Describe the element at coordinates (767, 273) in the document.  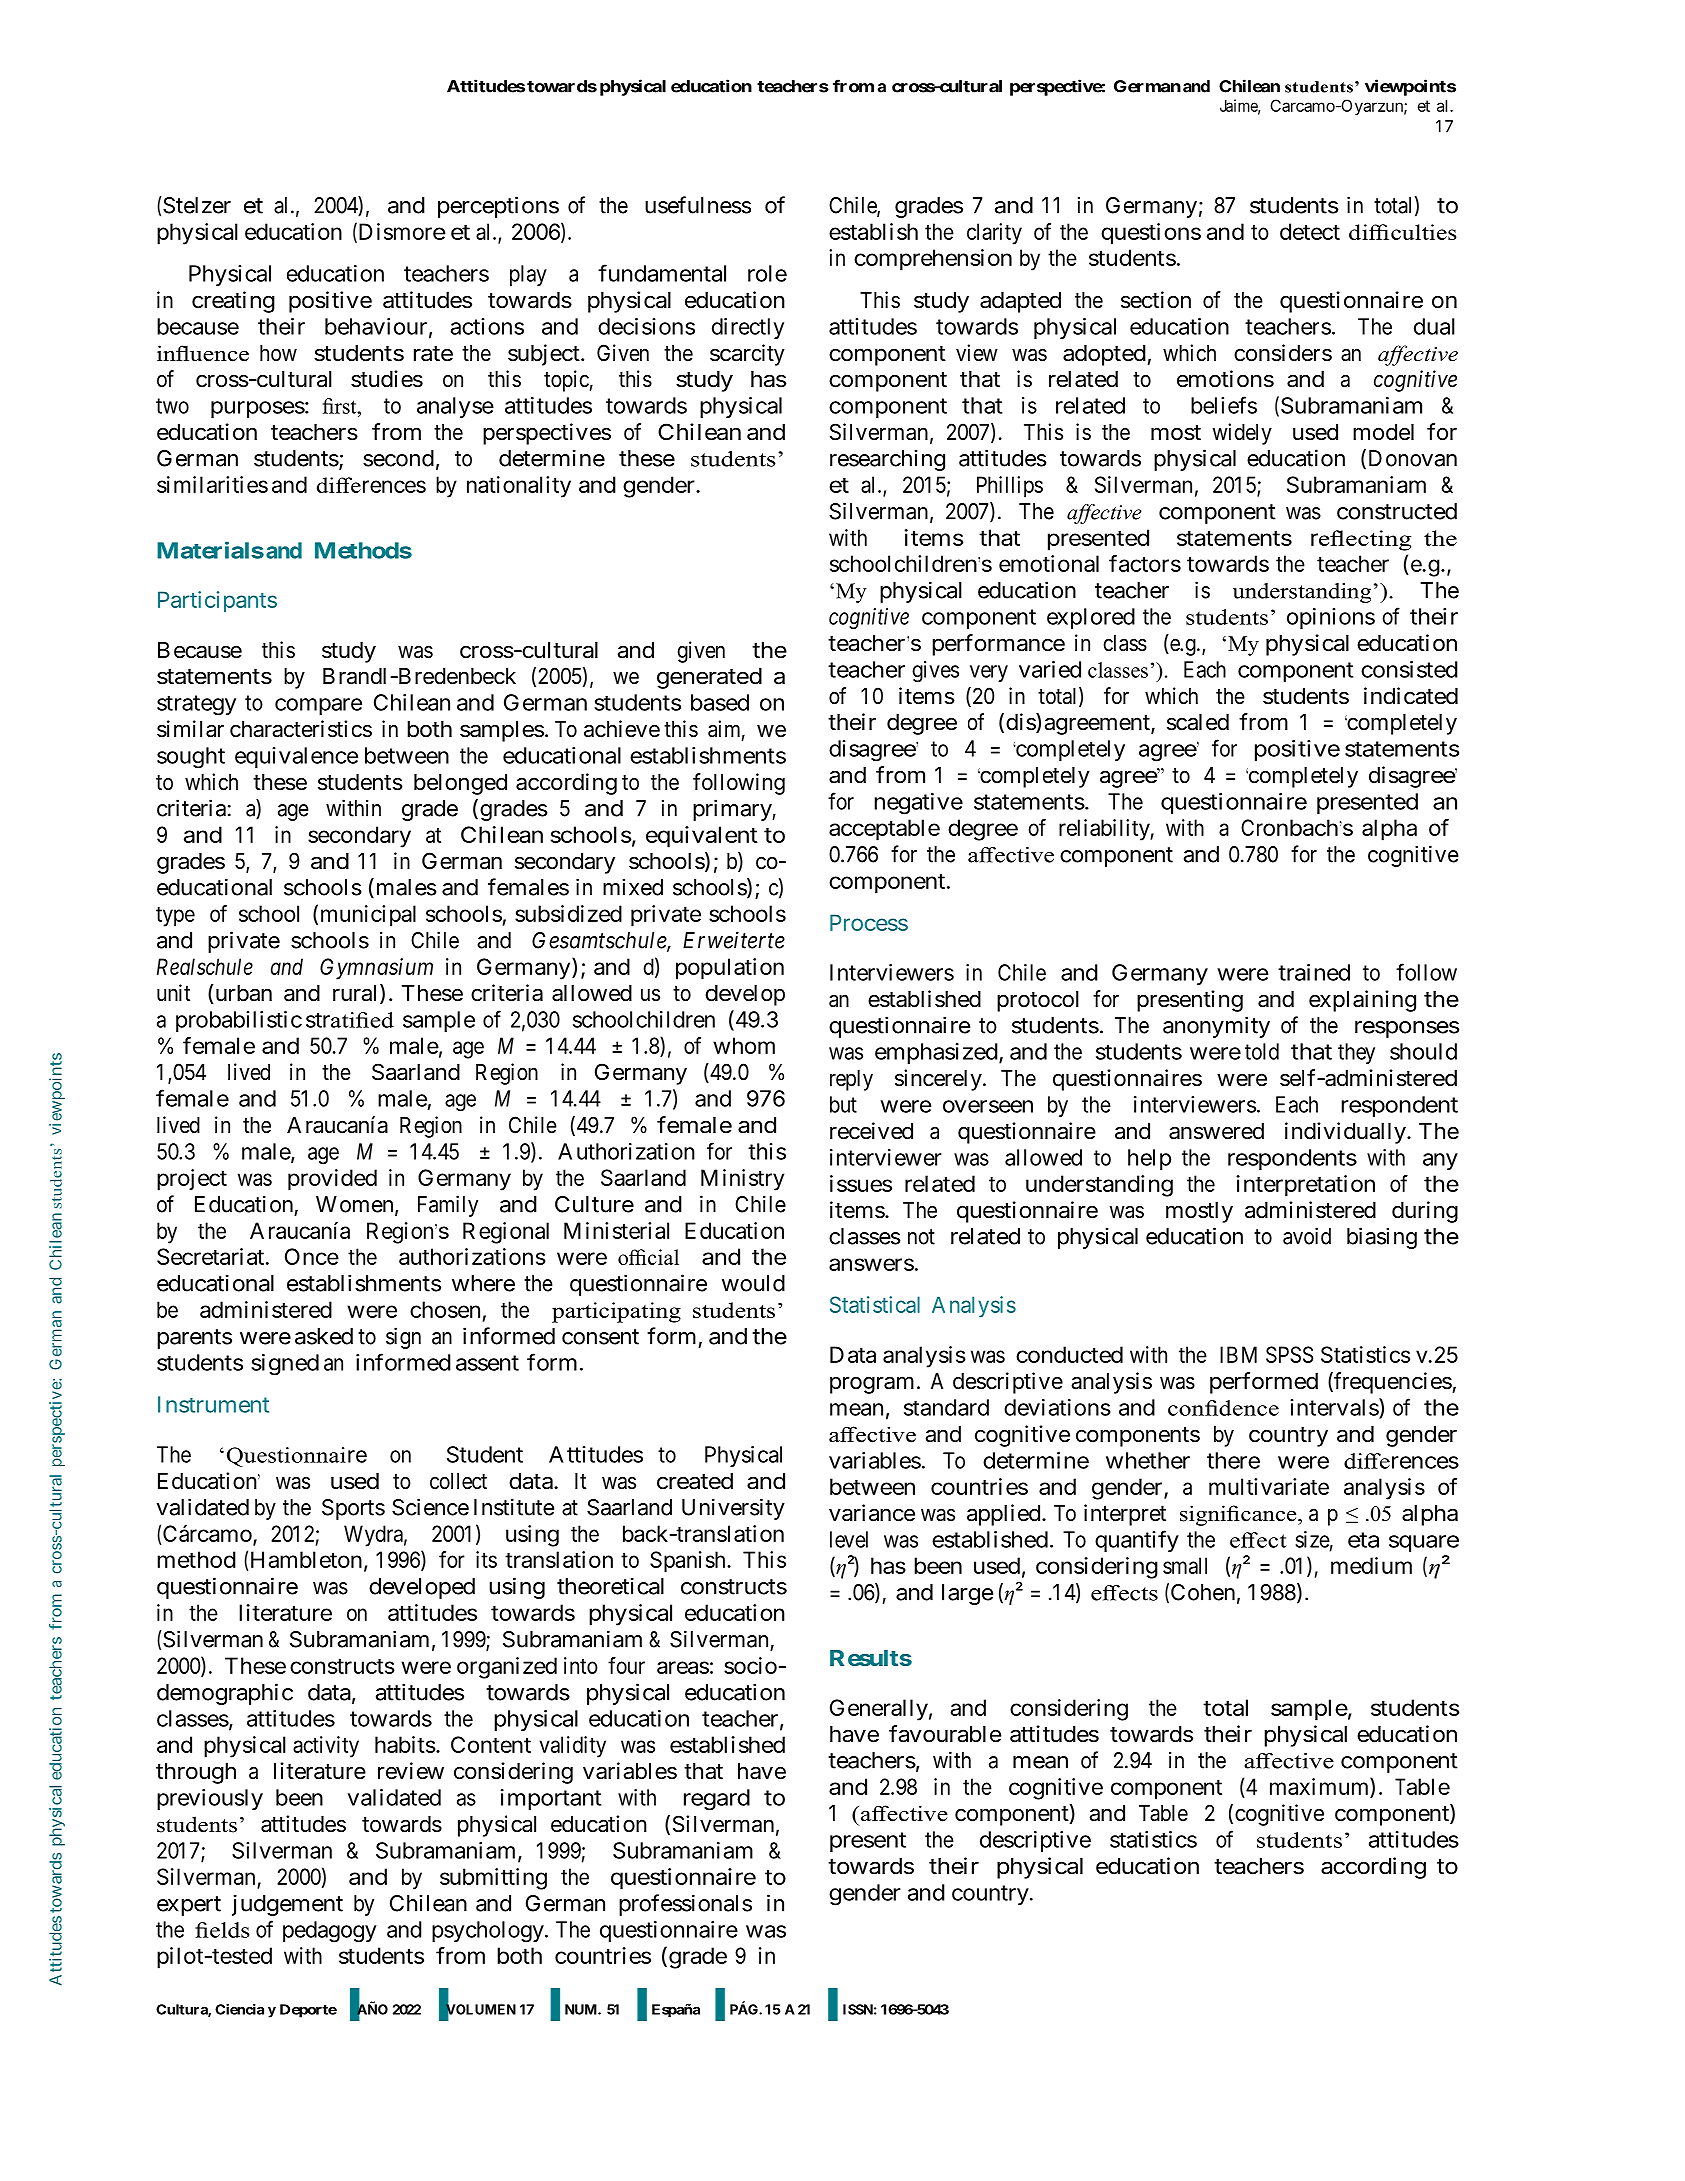
I see `role` at that location.
